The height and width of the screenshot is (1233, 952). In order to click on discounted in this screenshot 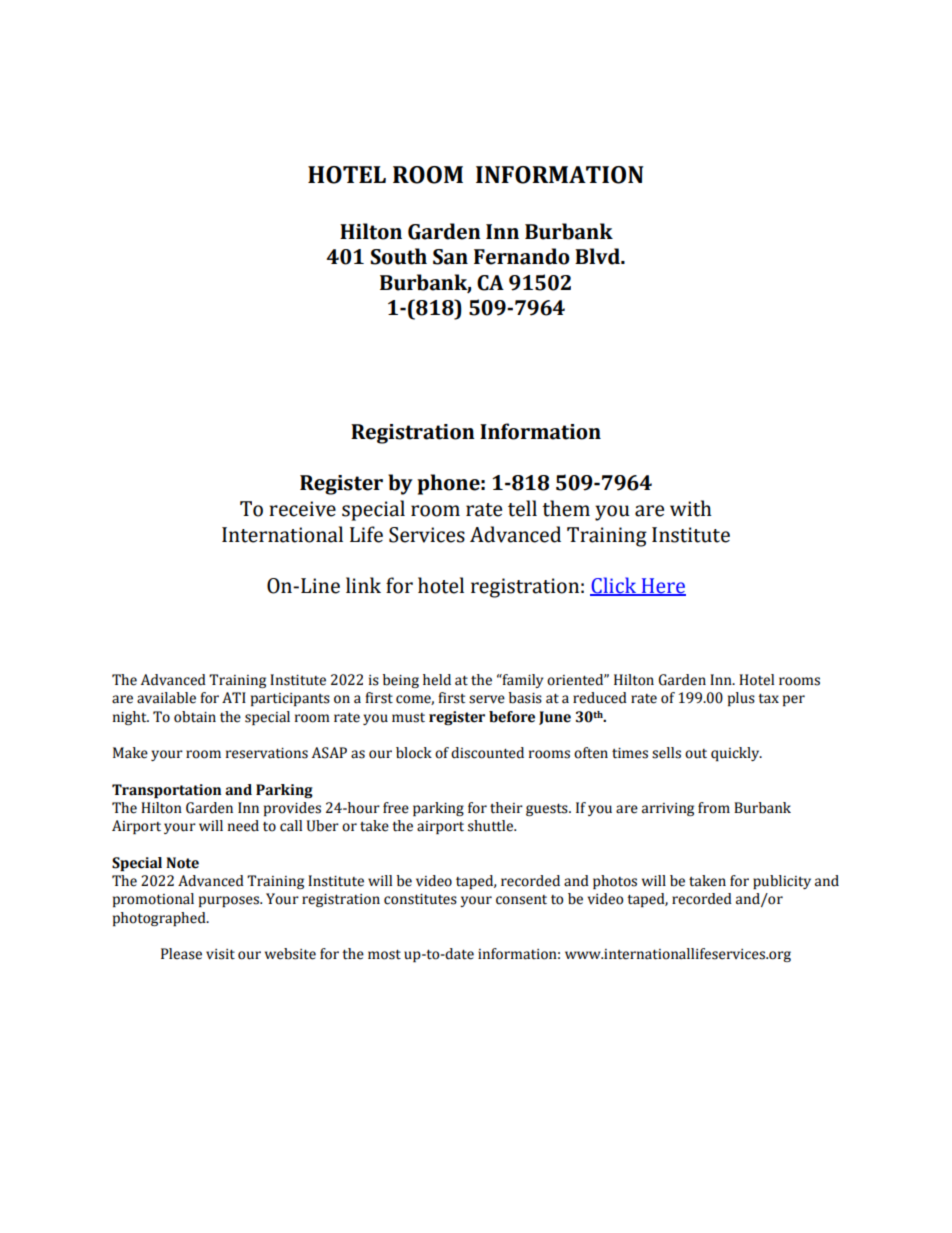, I will do `click(487, 753)`.
